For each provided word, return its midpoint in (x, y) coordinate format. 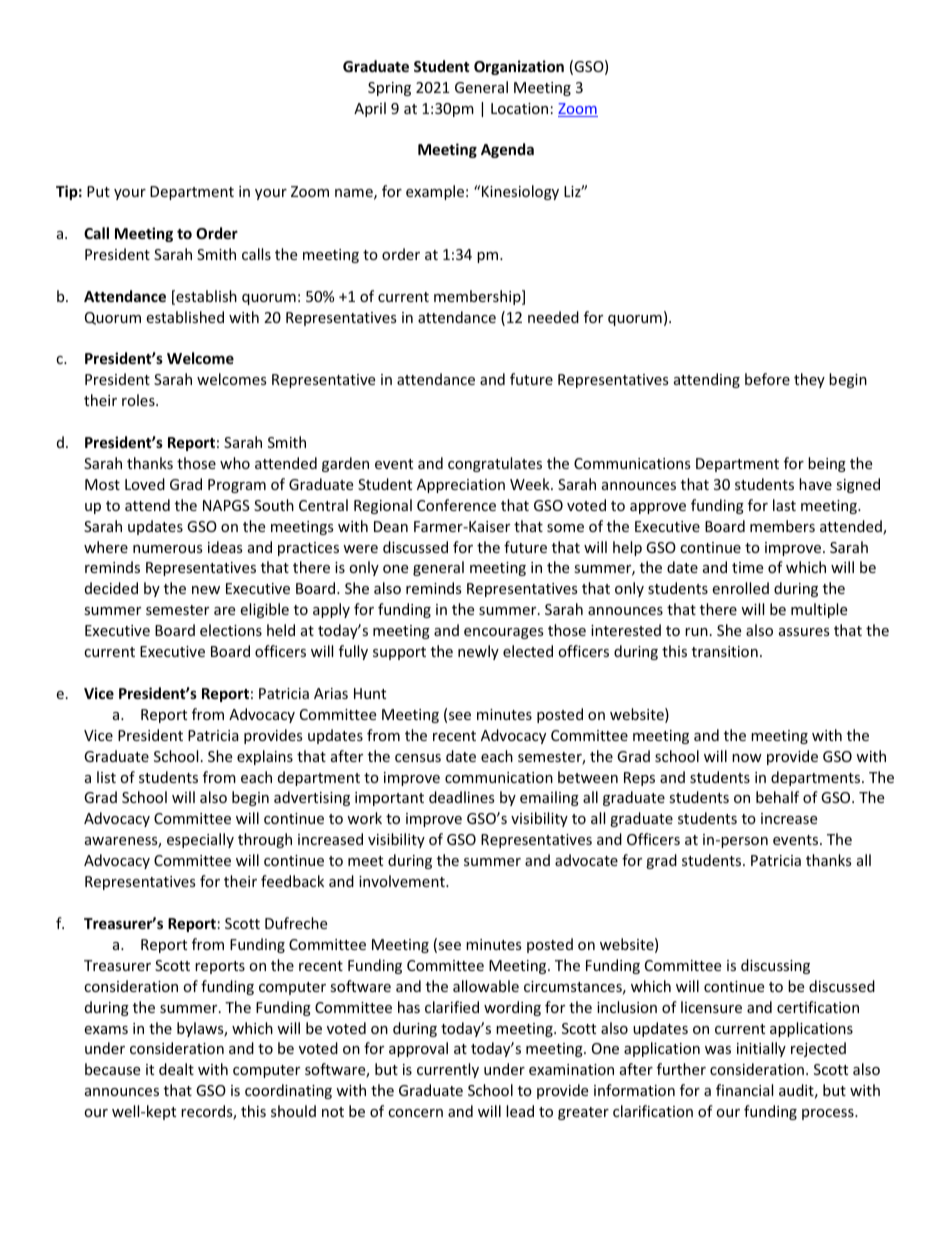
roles (139, 400)
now (747, 758)
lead (520, 1111)
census (418, 758)
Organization (519, 67)
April (370, 109)
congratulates (495, 464)
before (767, 379)
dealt (176, 1069)
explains (265, 757)
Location (519, 108)
